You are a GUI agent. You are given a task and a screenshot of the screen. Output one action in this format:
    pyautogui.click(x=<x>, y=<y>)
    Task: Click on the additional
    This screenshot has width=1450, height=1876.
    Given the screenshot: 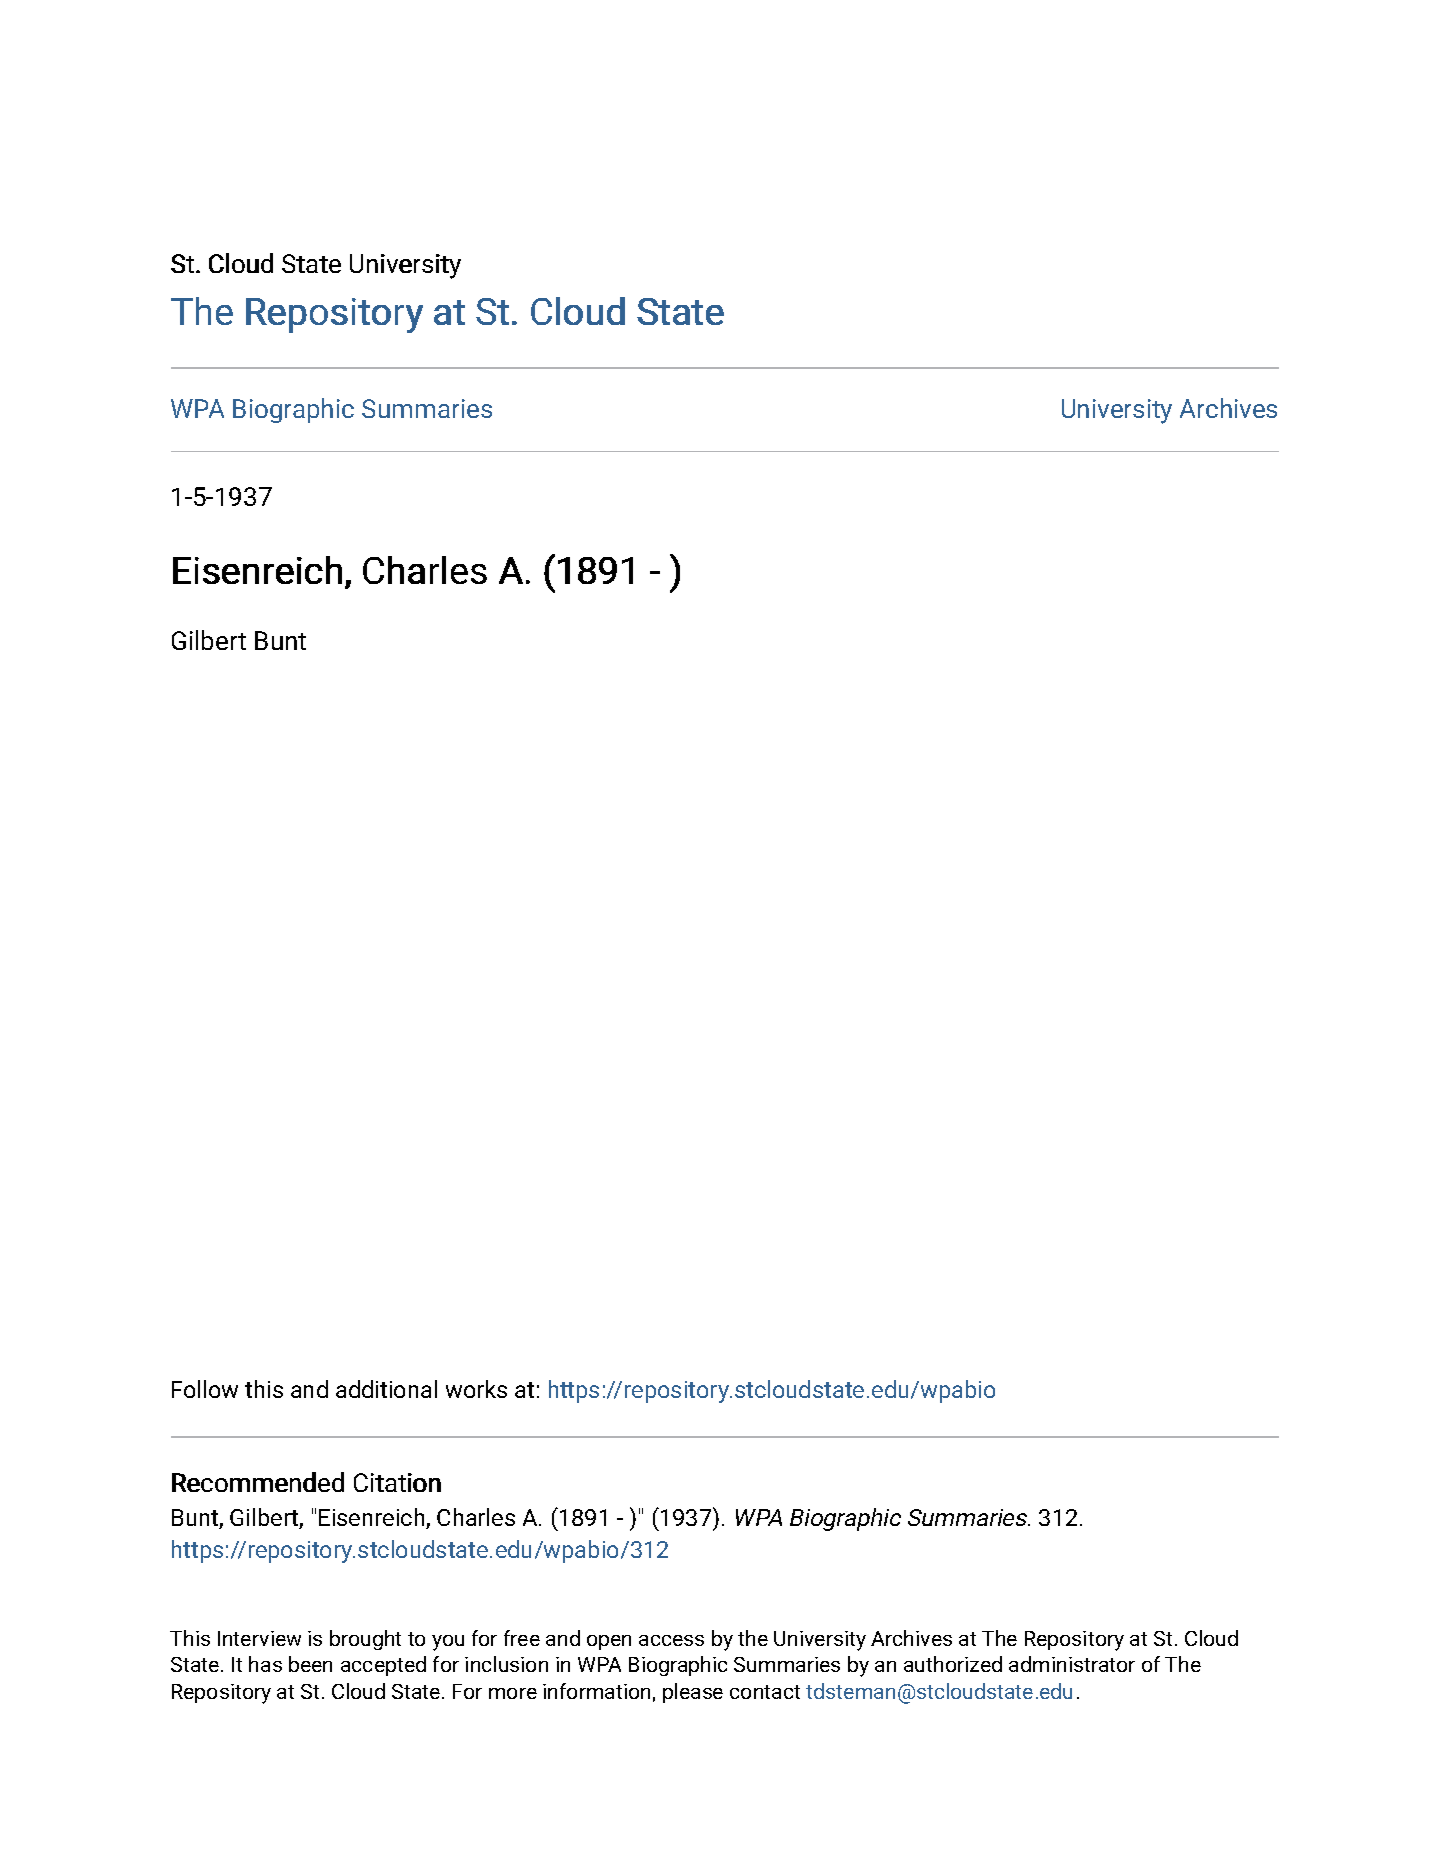 What is the action you would take?
    pyautogui.click(x=386, y=1389)
